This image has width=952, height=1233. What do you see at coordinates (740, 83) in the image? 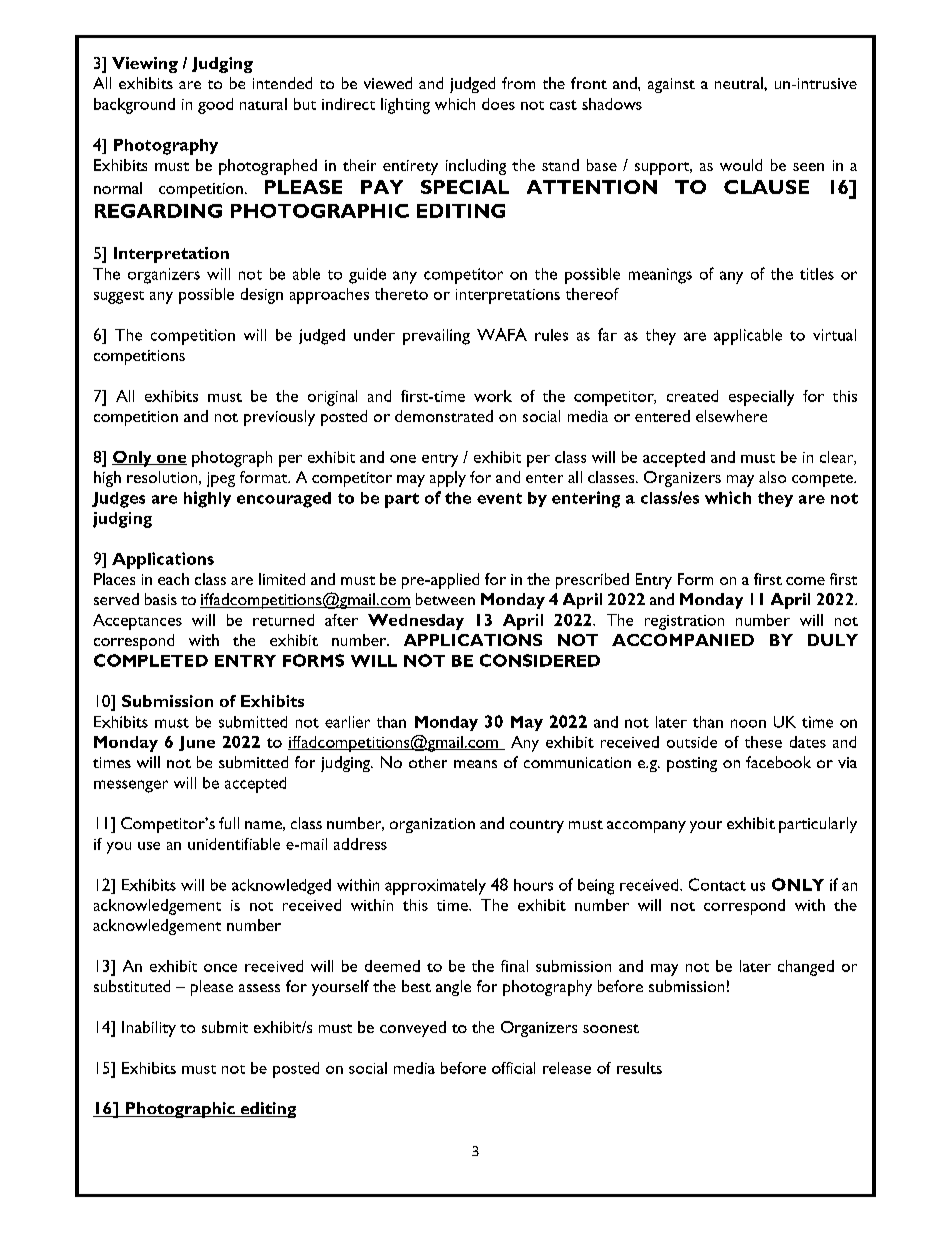
I see `neutral` at bounding box center [740, 83].
